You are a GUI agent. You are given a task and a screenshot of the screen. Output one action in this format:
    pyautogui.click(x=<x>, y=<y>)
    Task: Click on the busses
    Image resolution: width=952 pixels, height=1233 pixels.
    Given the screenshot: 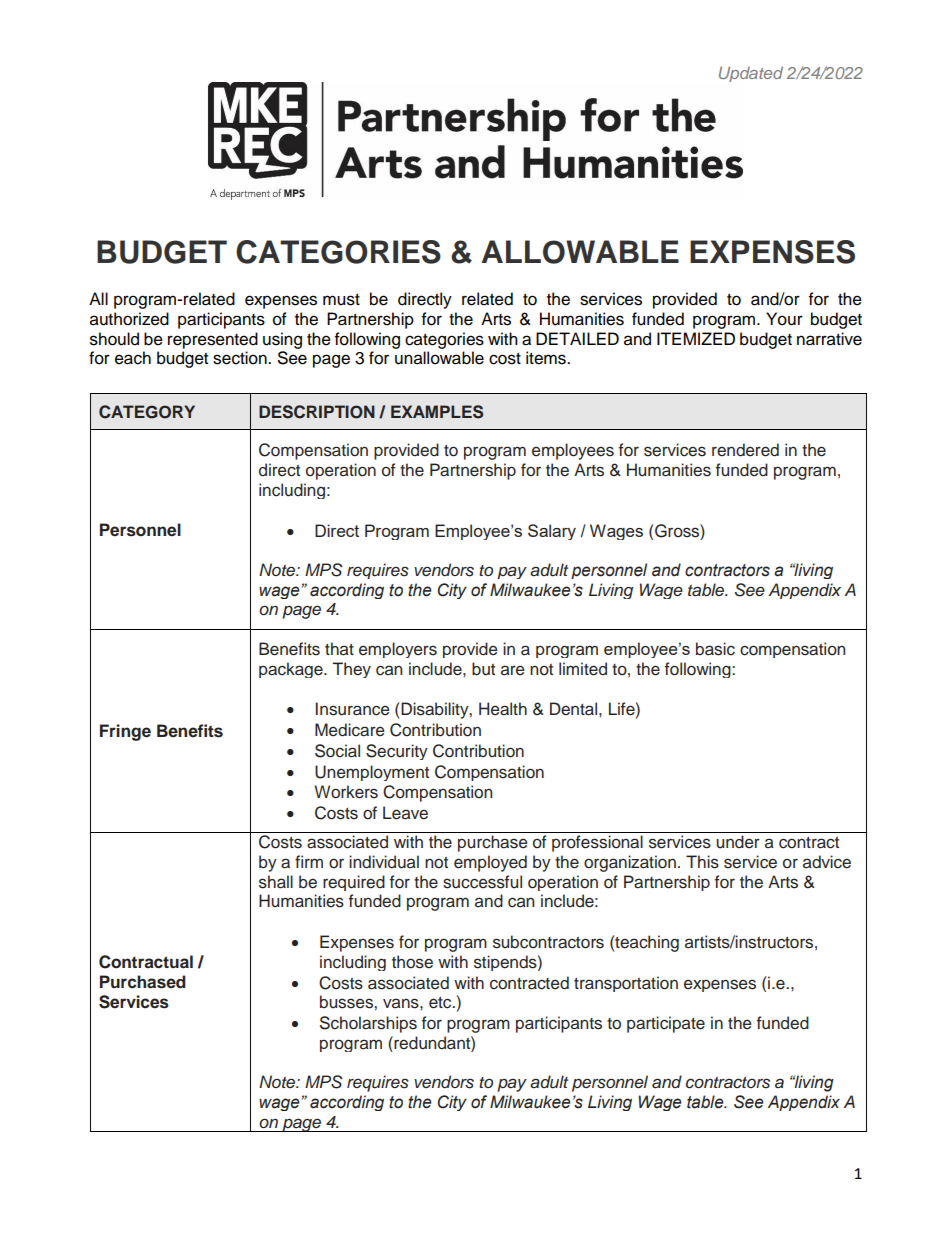 What is the action you would take?
    pyautogui.click(x=347, y=1002)
